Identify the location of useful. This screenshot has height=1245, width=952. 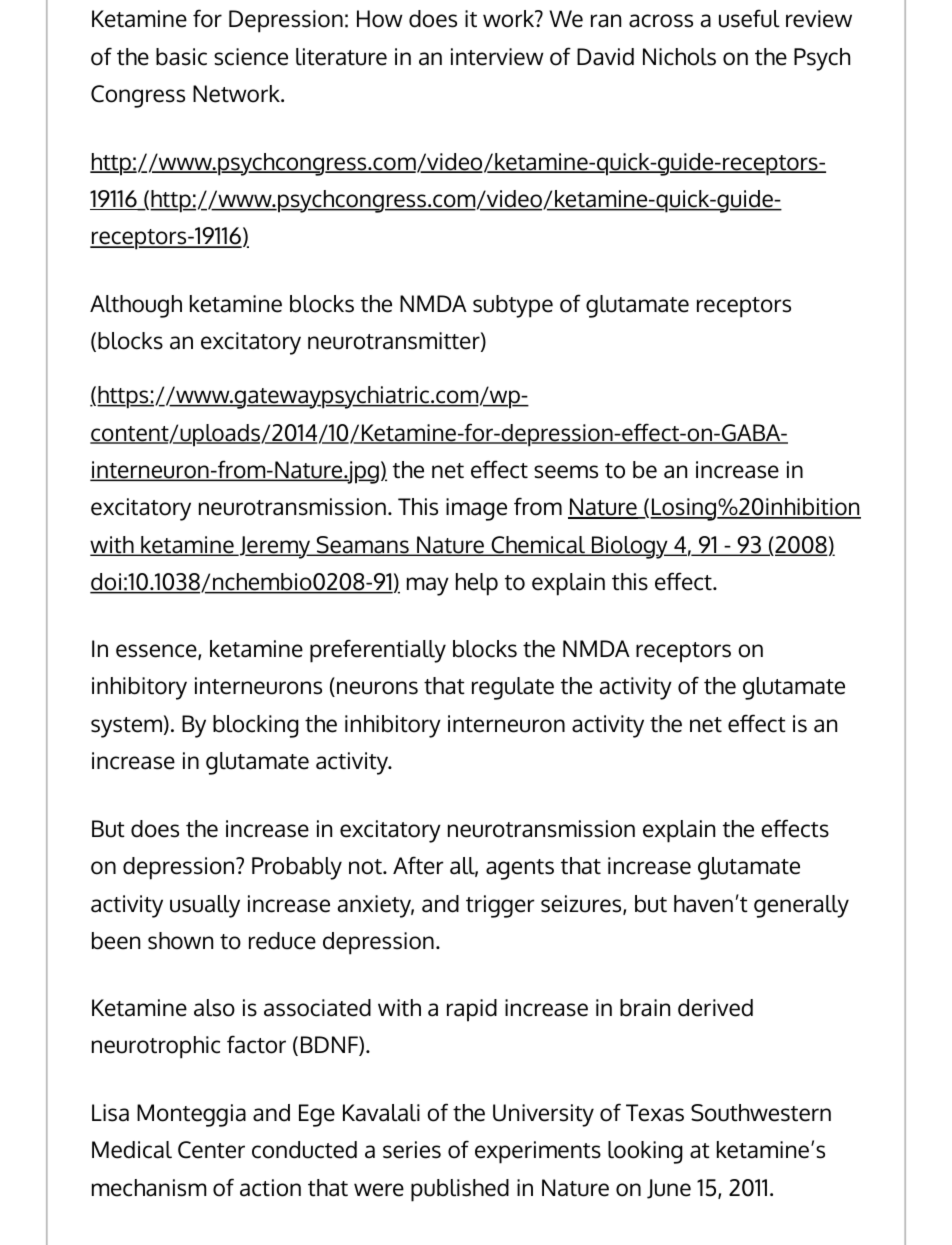
(749, 18).
